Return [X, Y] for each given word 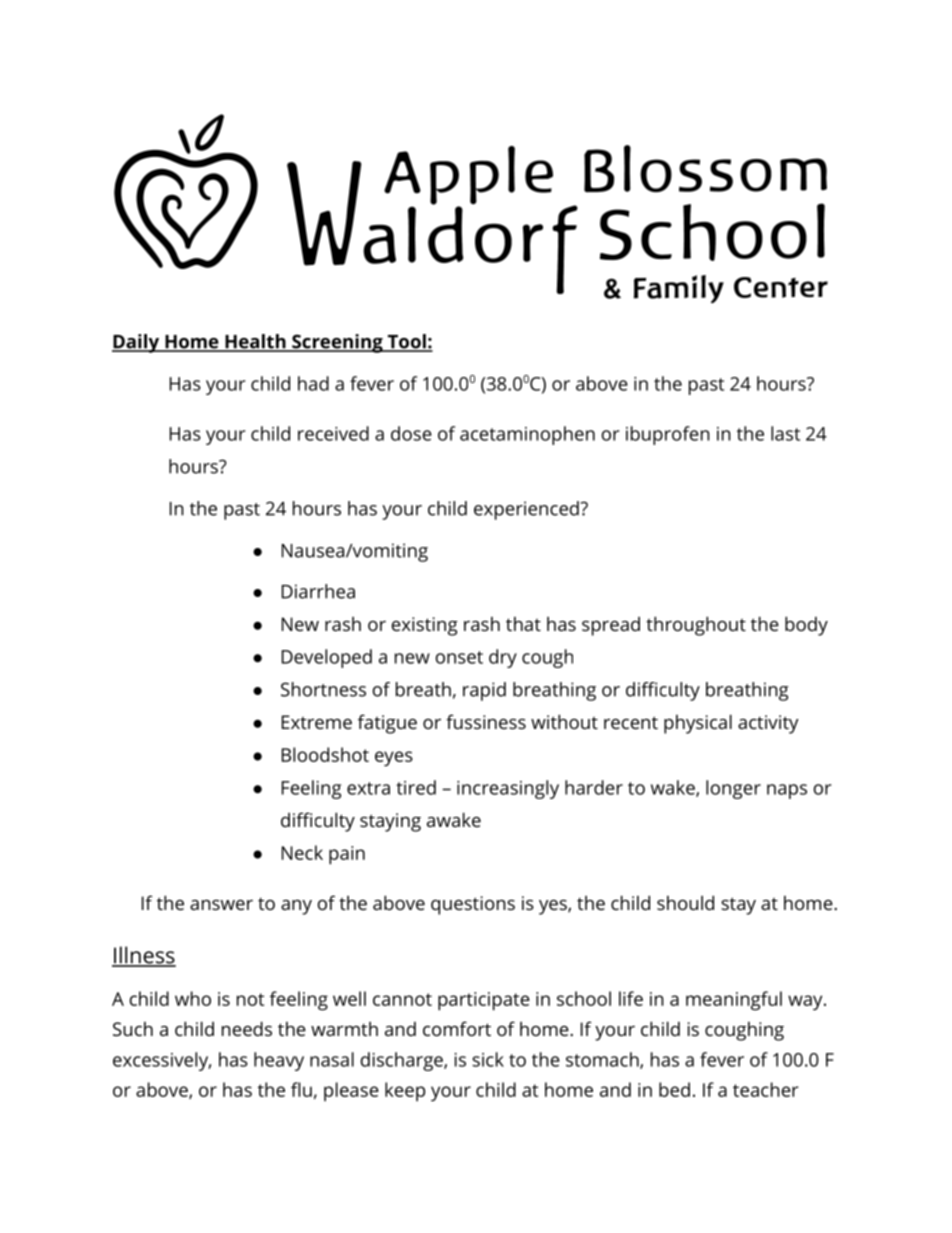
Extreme [317, 722]
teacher [766, 1089]
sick [488, 1059]
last [785, 433]
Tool [406, 342]
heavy [279, 1061]
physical [698, 724]
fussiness [486, 721]
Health [255, 342]
